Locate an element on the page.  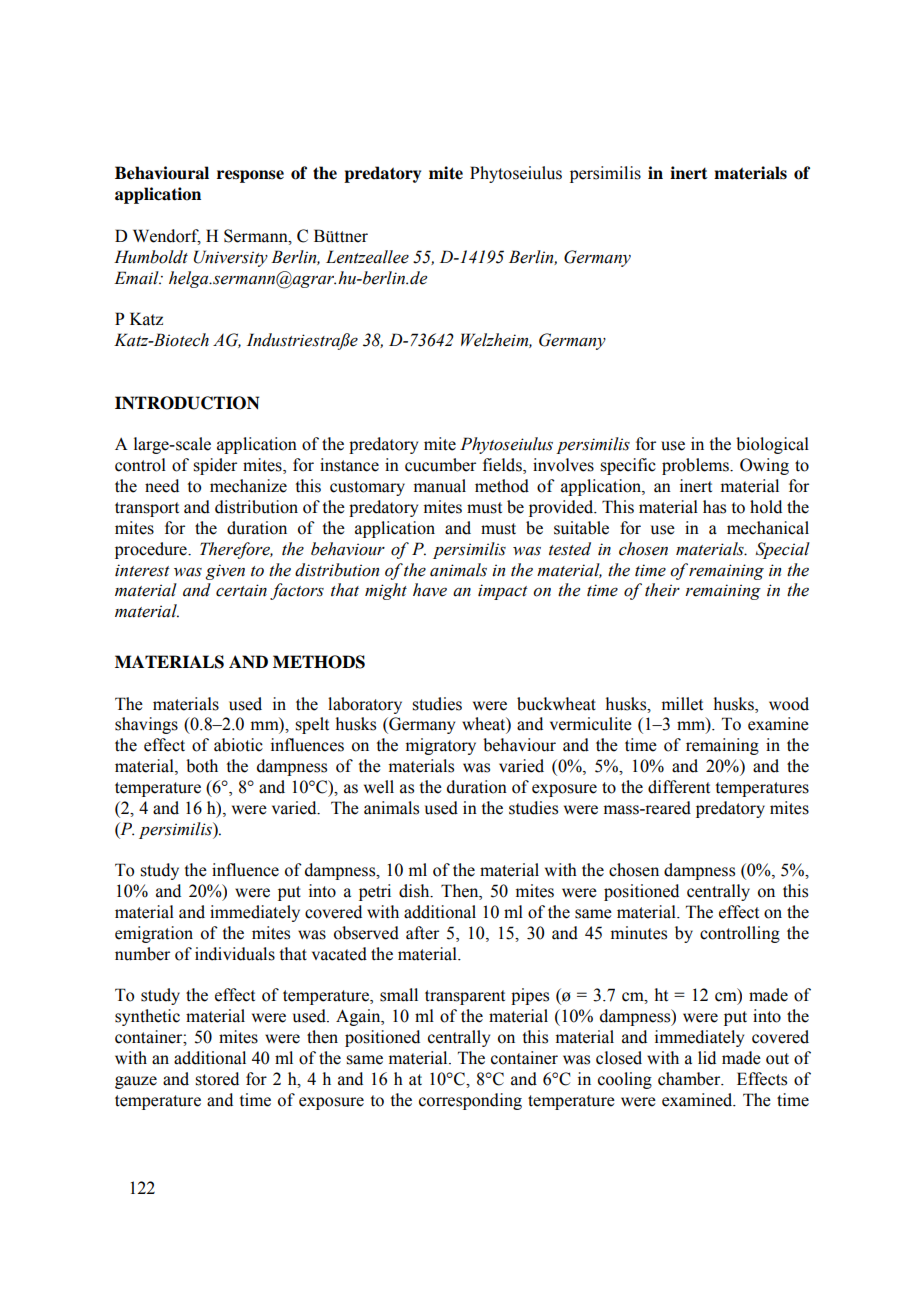
abiotic is located at coordinates (238, 745).
